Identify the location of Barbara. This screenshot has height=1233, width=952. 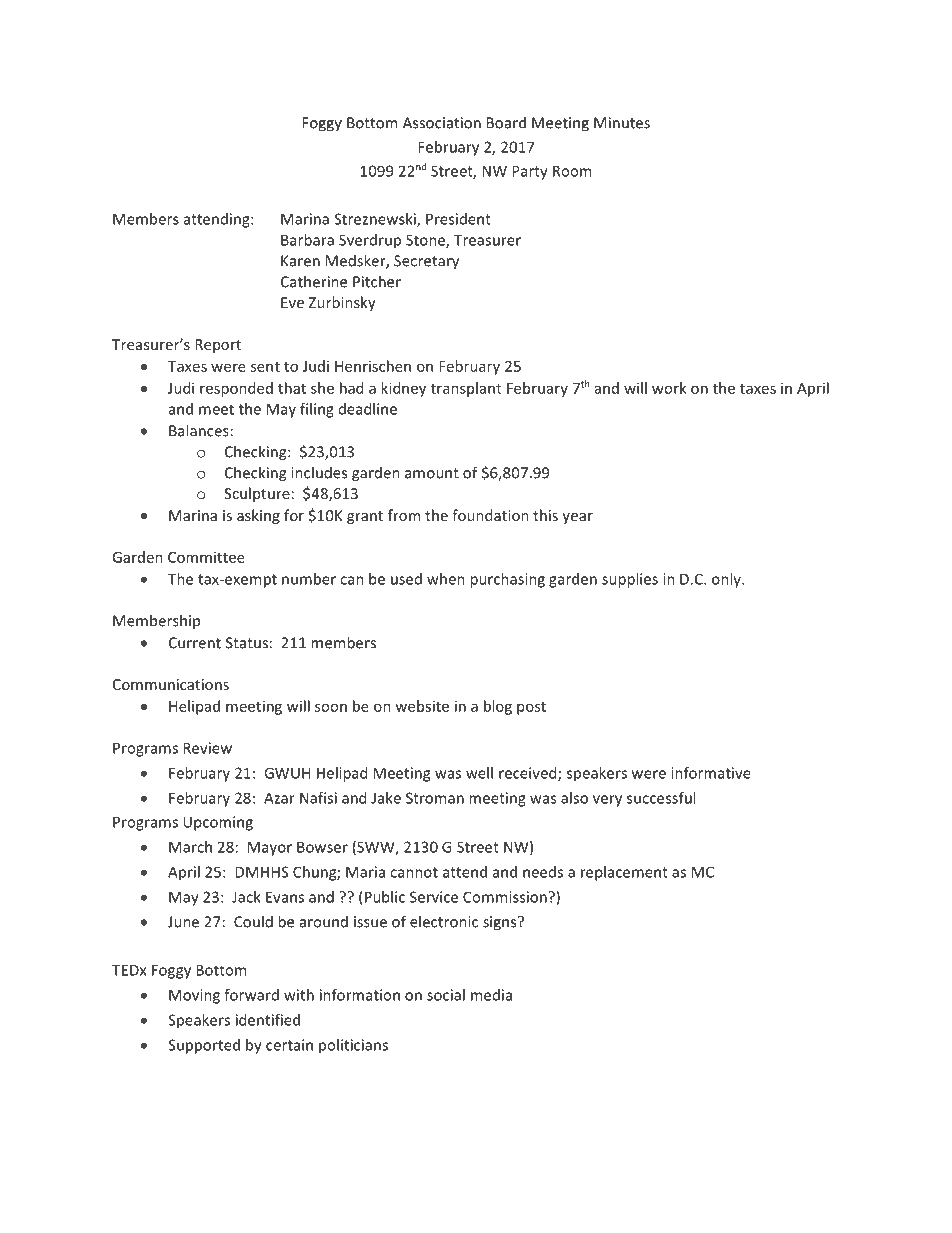
(307, 240).
